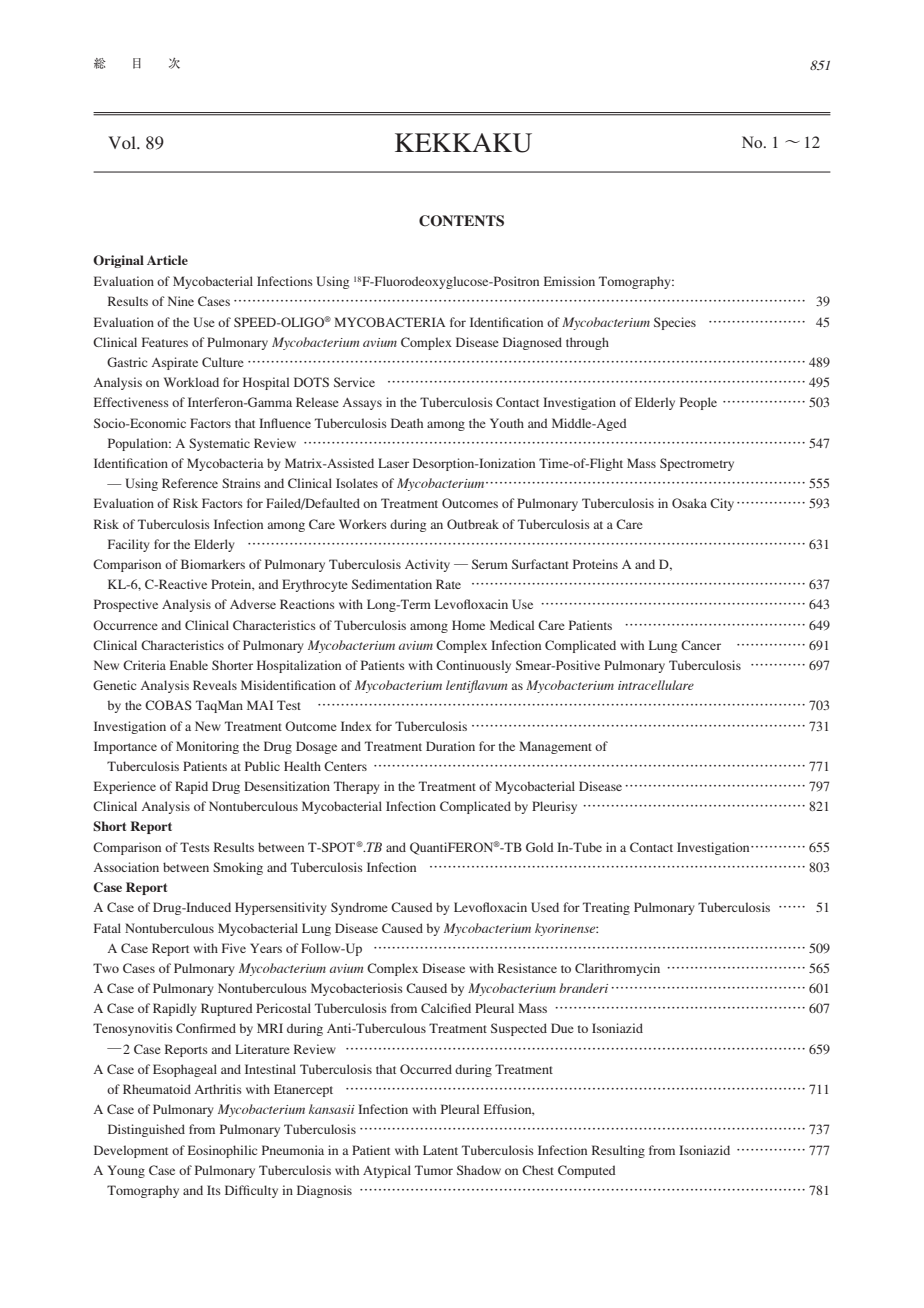 The width and height of the page is (924, 1308). Describe the element at coordinates (689, 503) in the page. I see `Osaka` at that location.
